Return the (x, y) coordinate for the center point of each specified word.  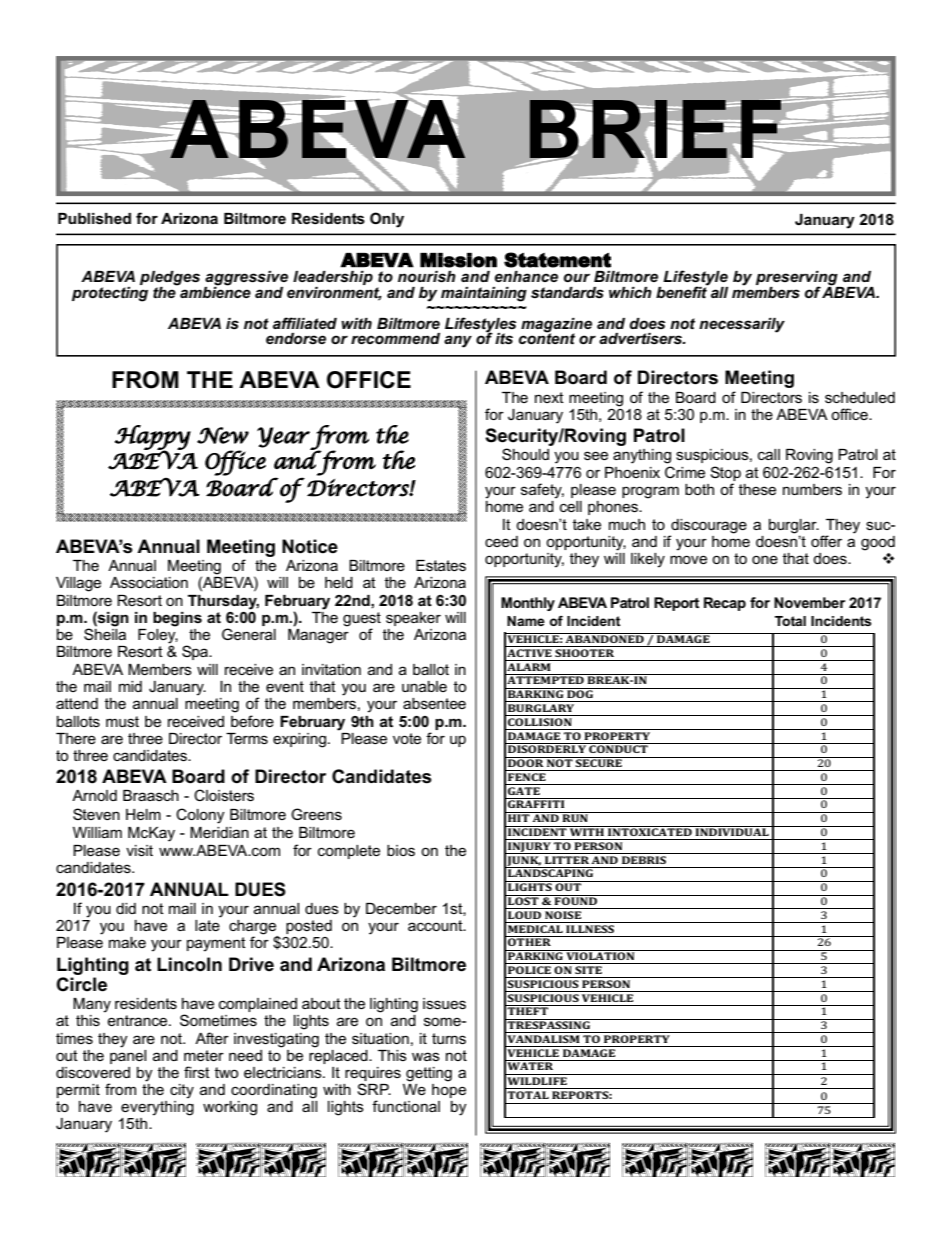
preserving (798, 279)
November (809, 602)
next (549, 397)
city (182, 1091)
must (122, 721)
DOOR (526, 762)
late (207, 925)
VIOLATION (600, 955)
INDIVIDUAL (732, 831)
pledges (170, 279)
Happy (153, 438)
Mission (458, 260)
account (436, 925)
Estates (441, 565)
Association (149, 582)
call (769, 454)
